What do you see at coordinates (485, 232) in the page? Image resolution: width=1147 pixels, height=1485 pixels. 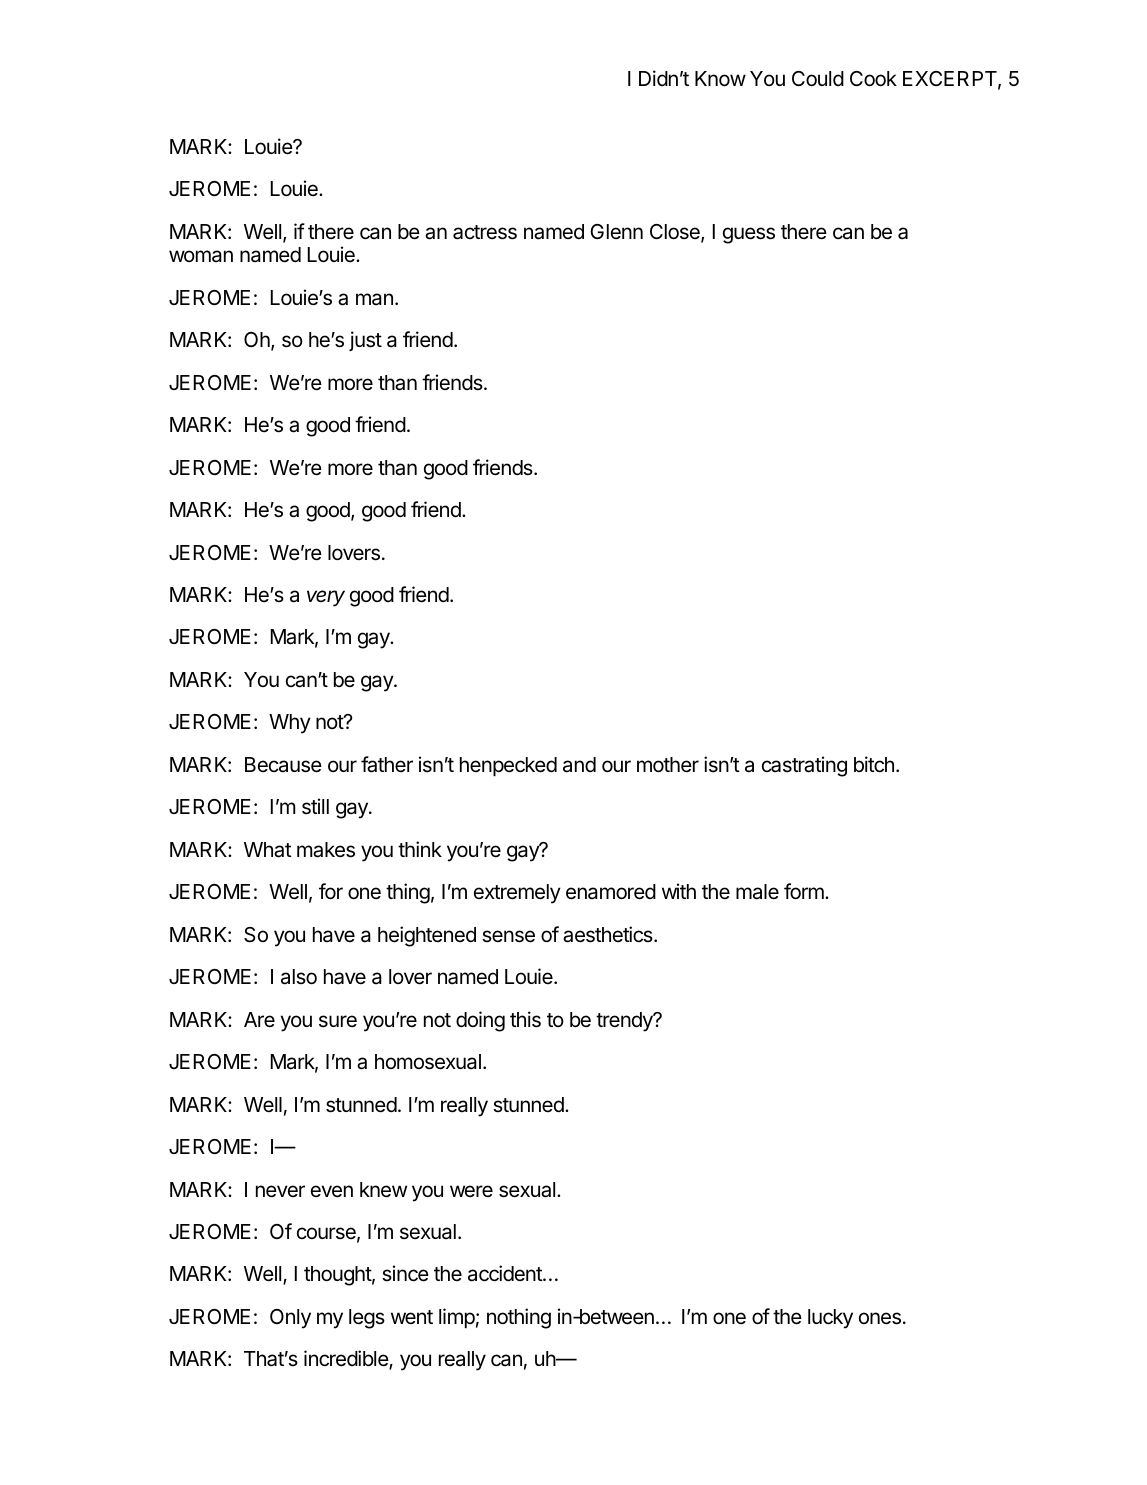 I see `actress` at bounding box center [485, 232].
